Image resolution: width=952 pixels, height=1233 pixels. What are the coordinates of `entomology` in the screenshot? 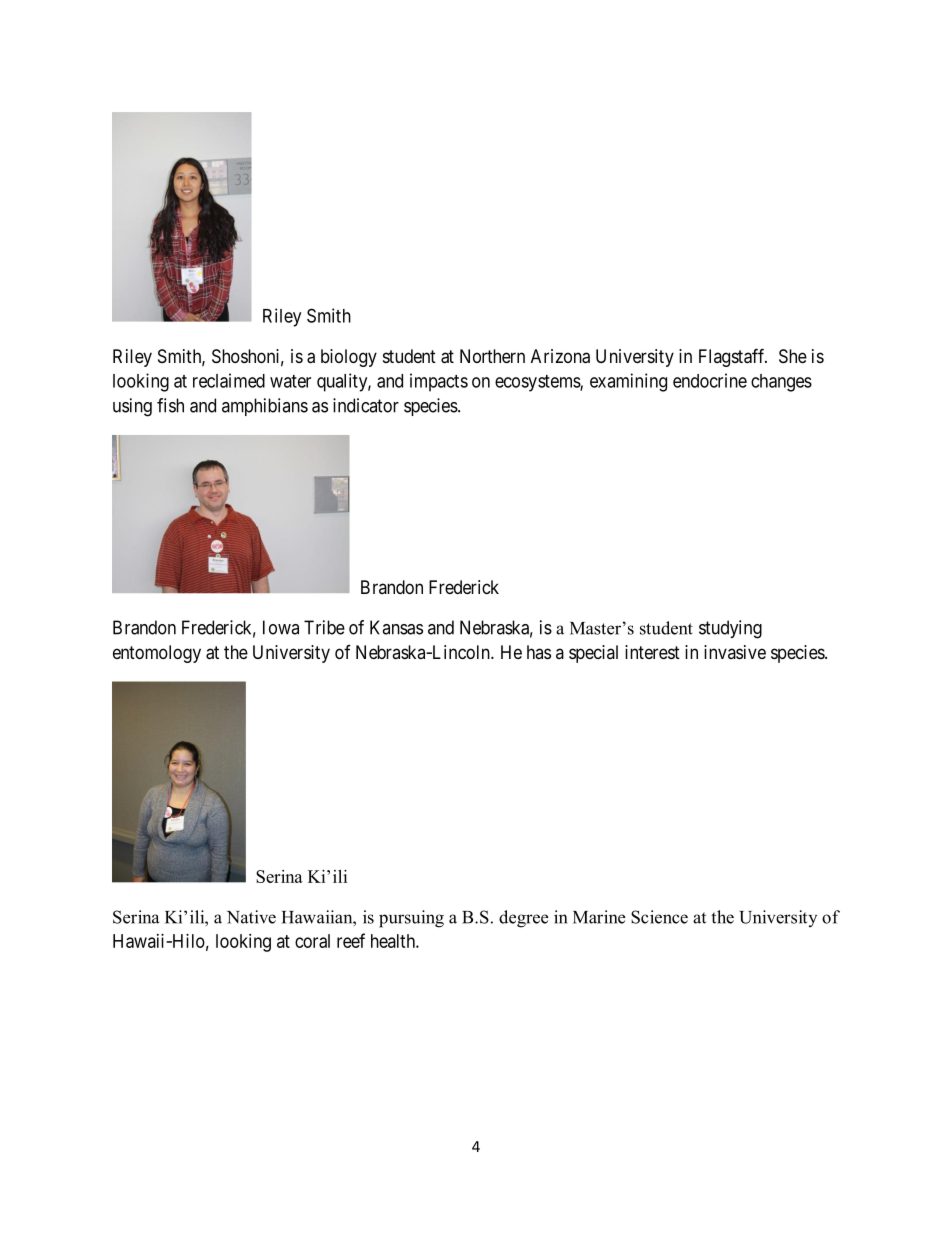 It's located at (157, 654).
